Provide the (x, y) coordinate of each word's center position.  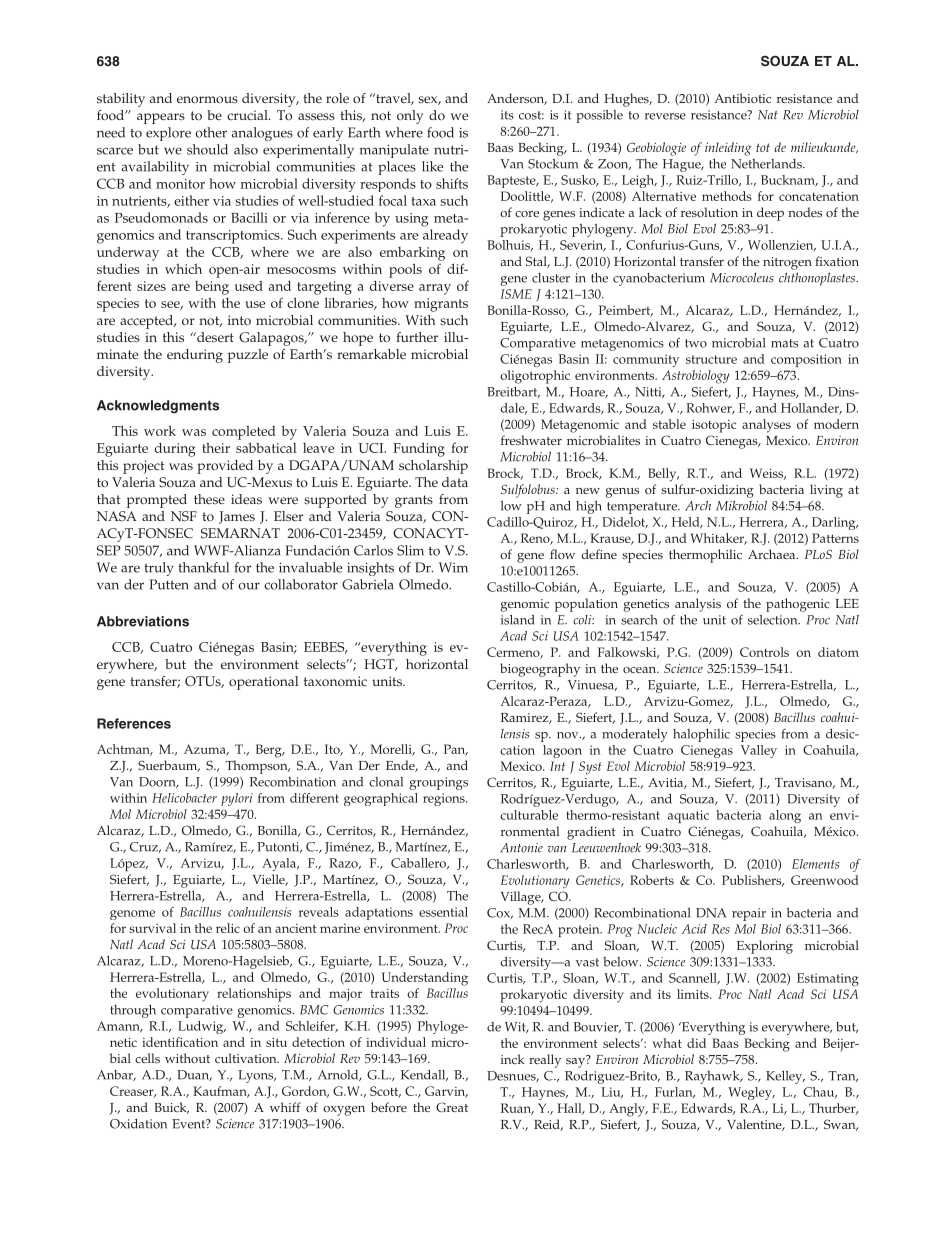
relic (228, 928)
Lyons (257, 1076)
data (455, 482)
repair (749, 914)
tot (763, 147)
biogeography (540, 670)
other (211, 132)
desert (214, 337)
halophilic (701, 735)
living (826, 491)
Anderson (517, 99)
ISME (516, 294)
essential (443, 912)
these (209, 499)
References (134, 723)
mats (784, 343)
